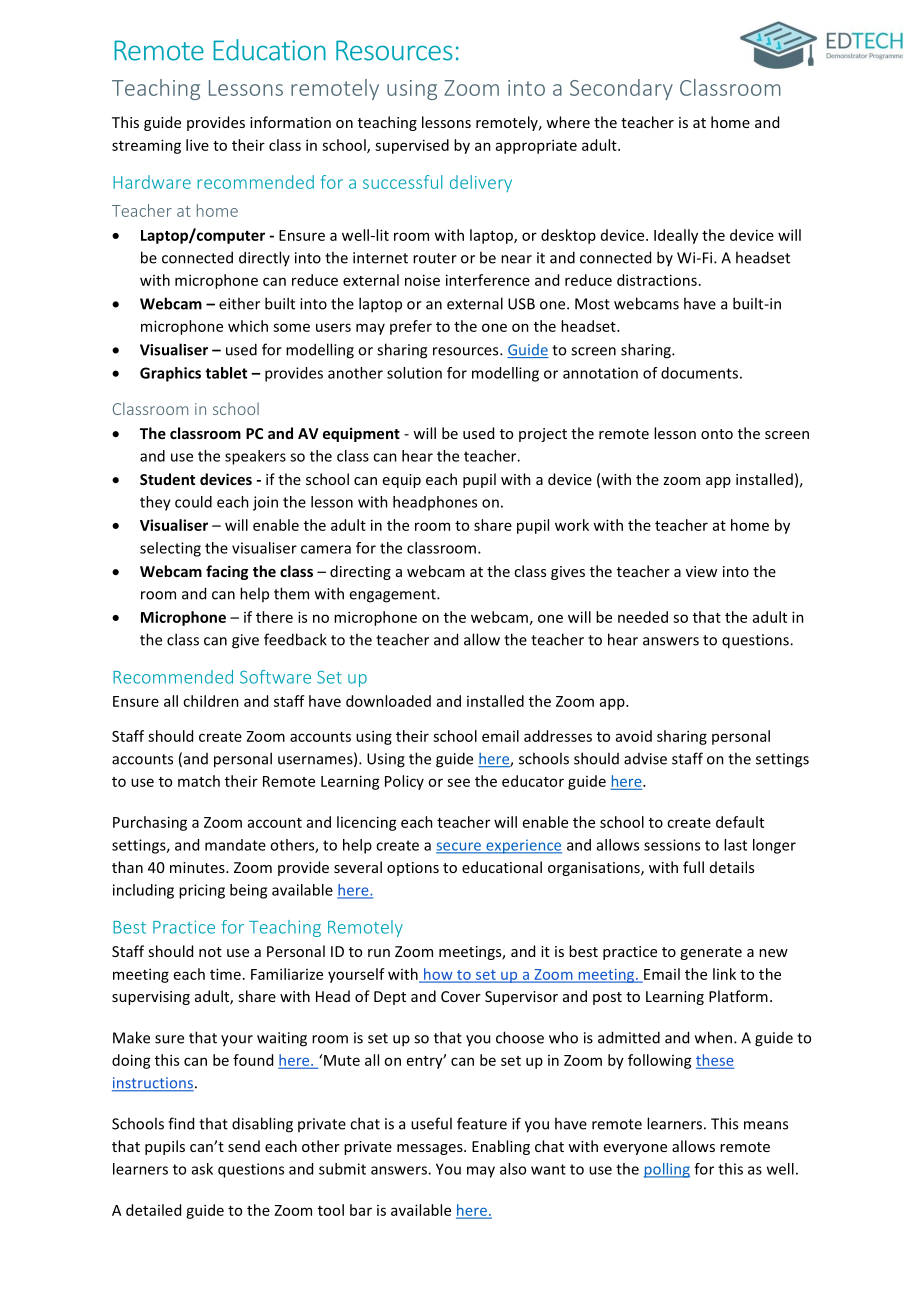 Image resolution: width=924 pixels, height=1308 pixels. Describe the element at coordinates (412, 146) in the page. I see `supervised` at that location.
